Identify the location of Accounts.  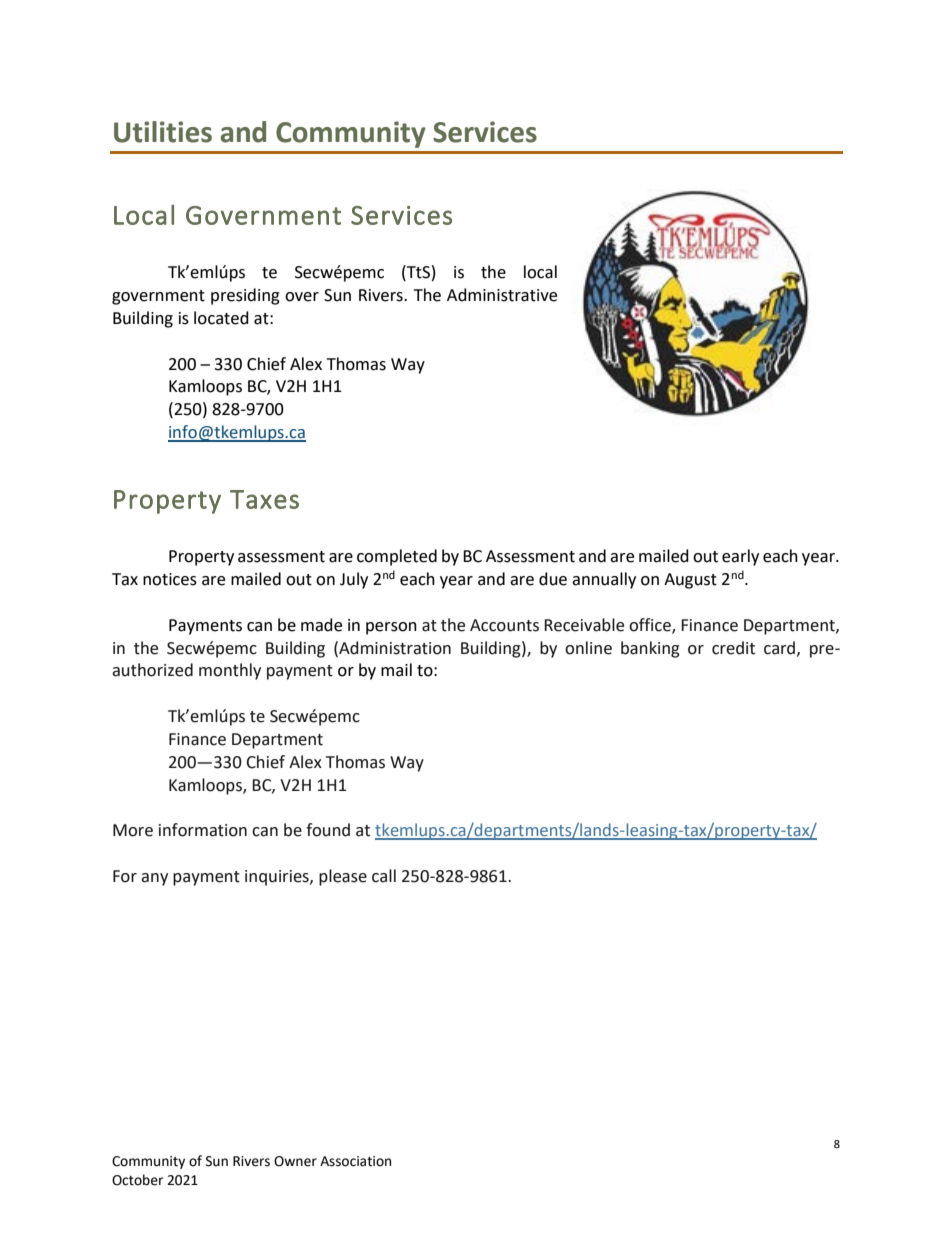
(504, 625).
